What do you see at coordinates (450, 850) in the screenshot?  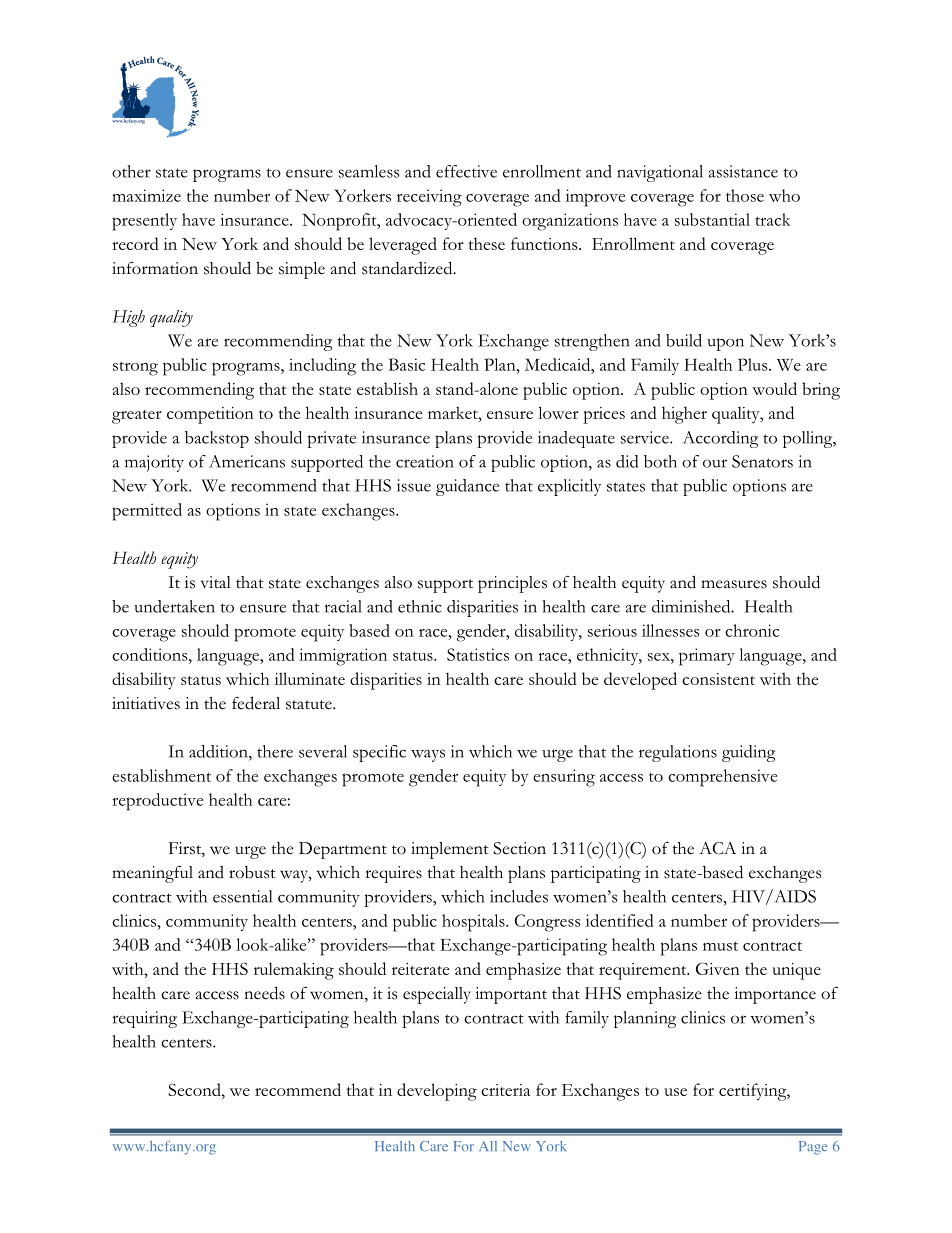 I see `implement` at bounding box center [450, 850].
